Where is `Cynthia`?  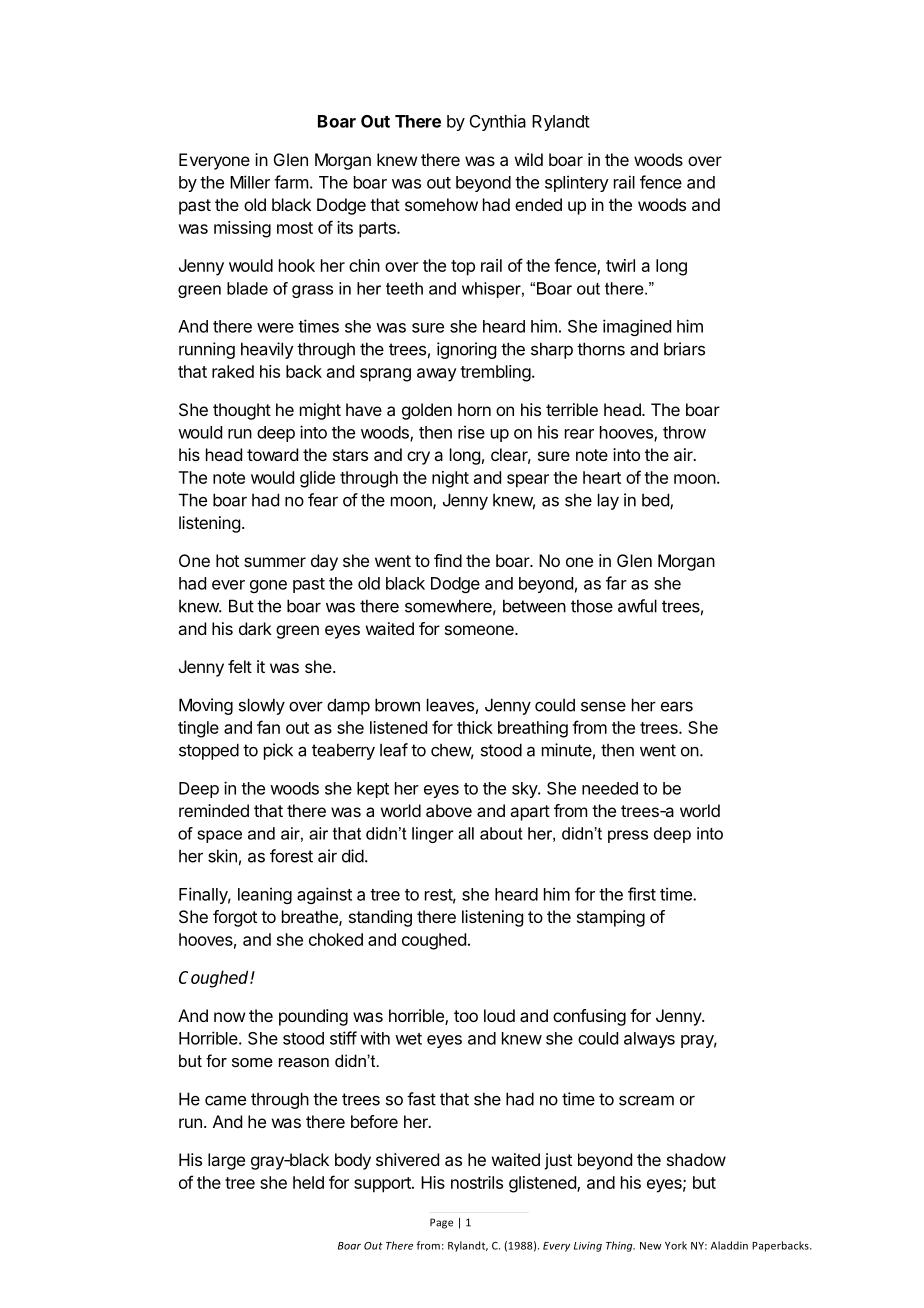
Cynthia is located at coordinates (498, 122).
